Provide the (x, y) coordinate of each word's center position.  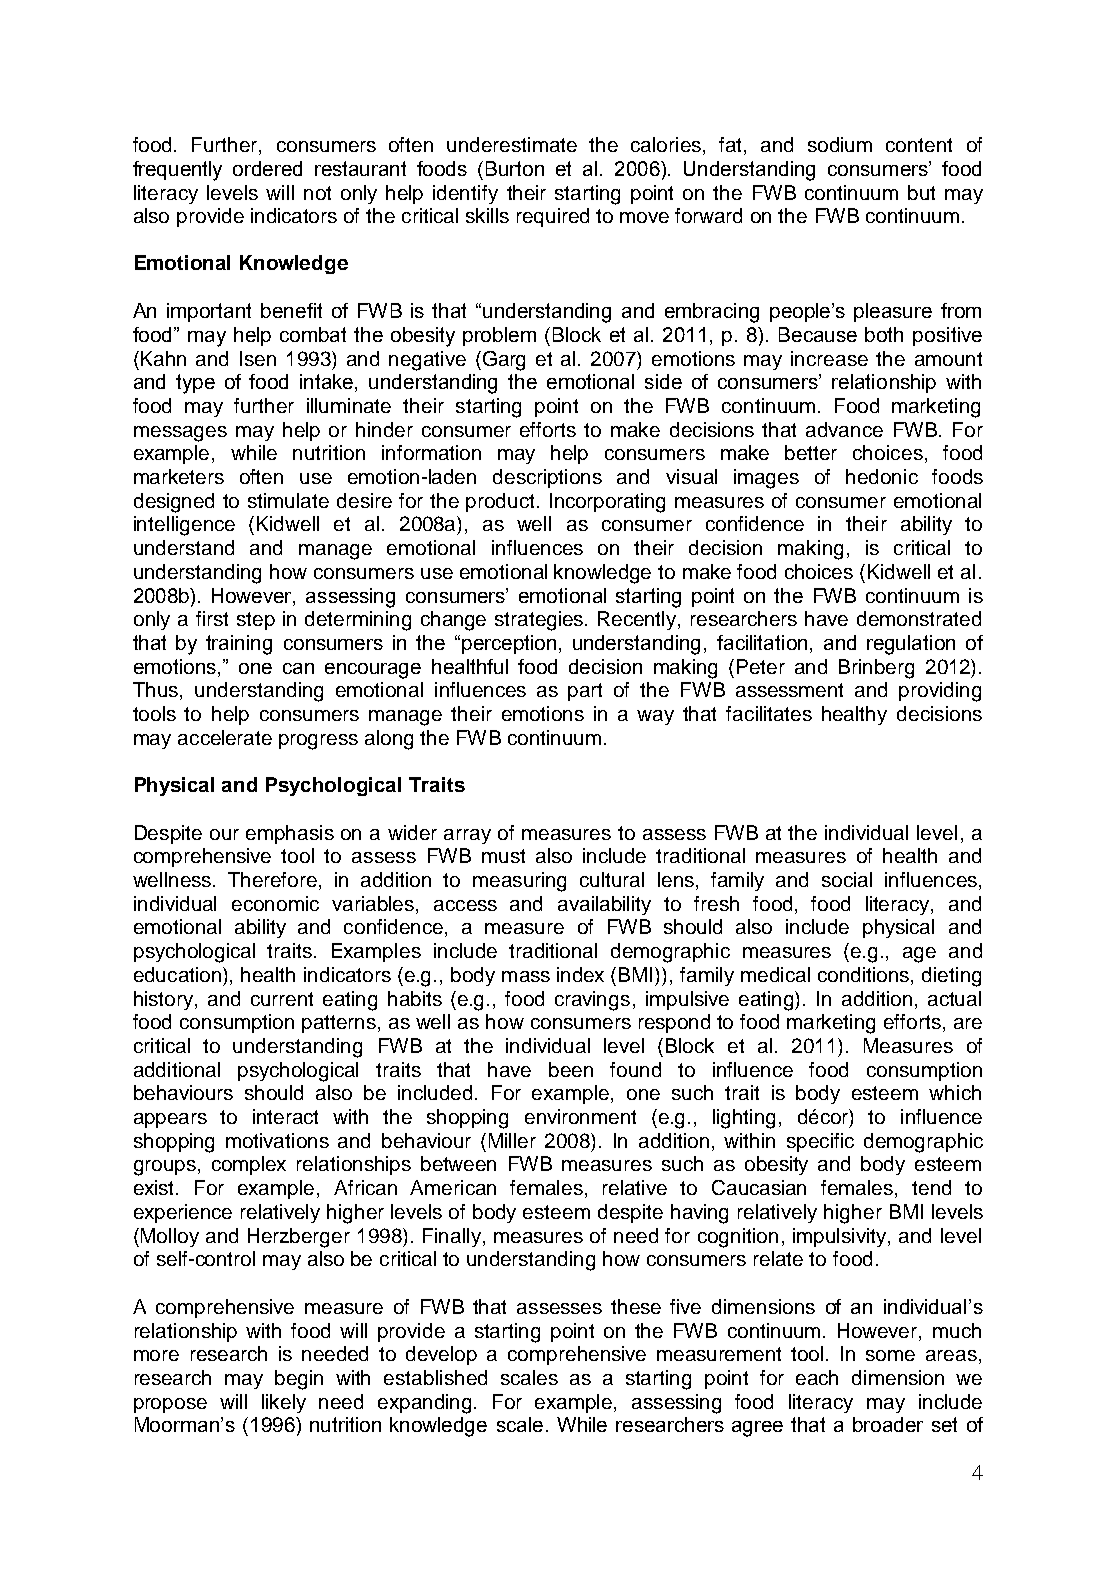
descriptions (547, 478)
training (239, 645)
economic (275, 903)
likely (284, 1403)
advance (844, 429)
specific (820, 1142)
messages (180, 434)
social (847, 879)
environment (580, 1116)
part (585, 692)
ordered (267, 168)
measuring (519, 882)
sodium (840, 144)
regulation (911, 645)
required (553, 217)
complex (249, 1165)
